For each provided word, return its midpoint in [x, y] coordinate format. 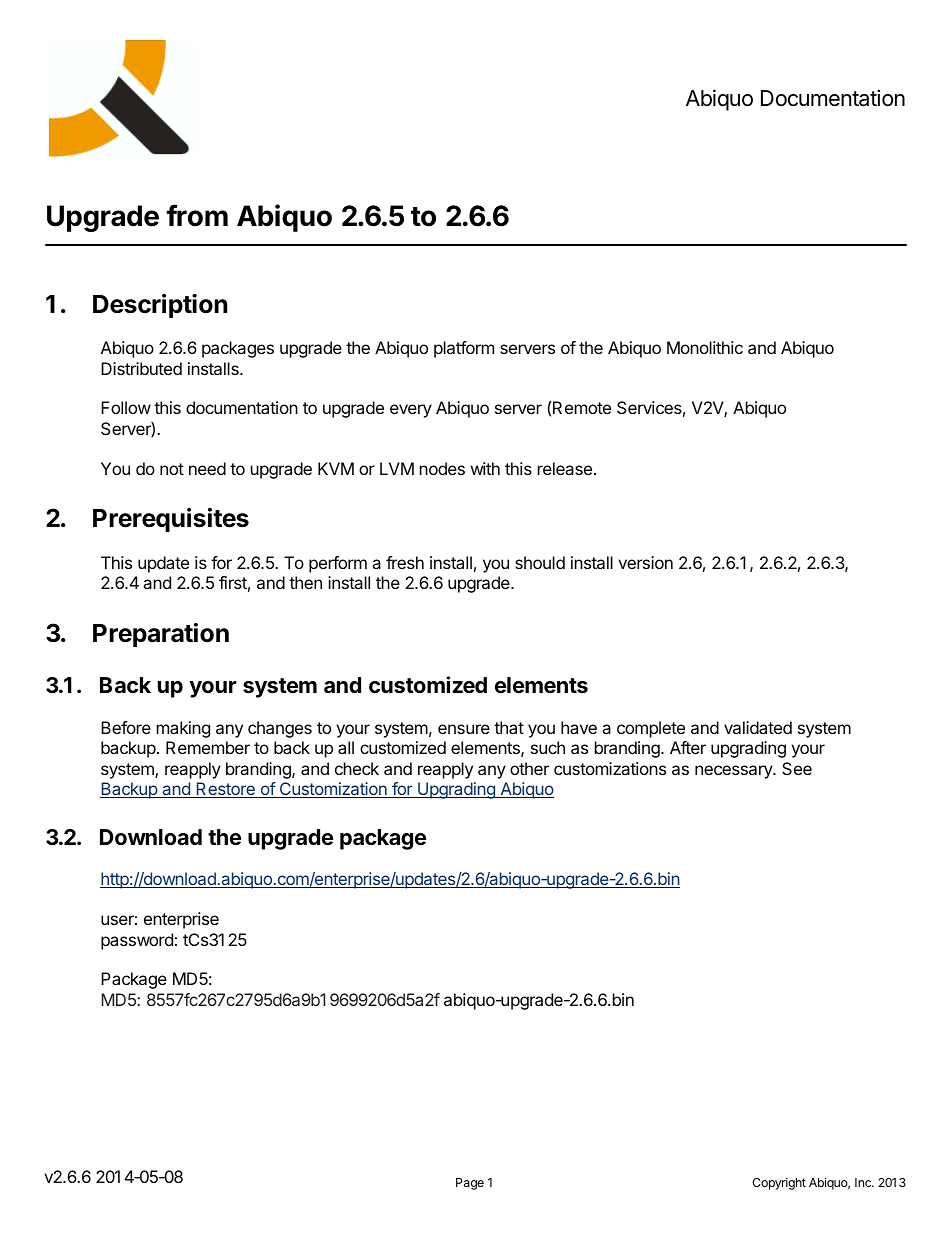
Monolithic [705, 347]
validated [758, 727]
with [485, 468]
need [207, 468]
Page [470, 1184]
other [529, 768]
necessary [734, 772]
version [645, 562]
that [509, 727]
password [137, 941]
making [183, 729]
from [197, 215]
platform [464, 349]
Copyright [779, 1183]
